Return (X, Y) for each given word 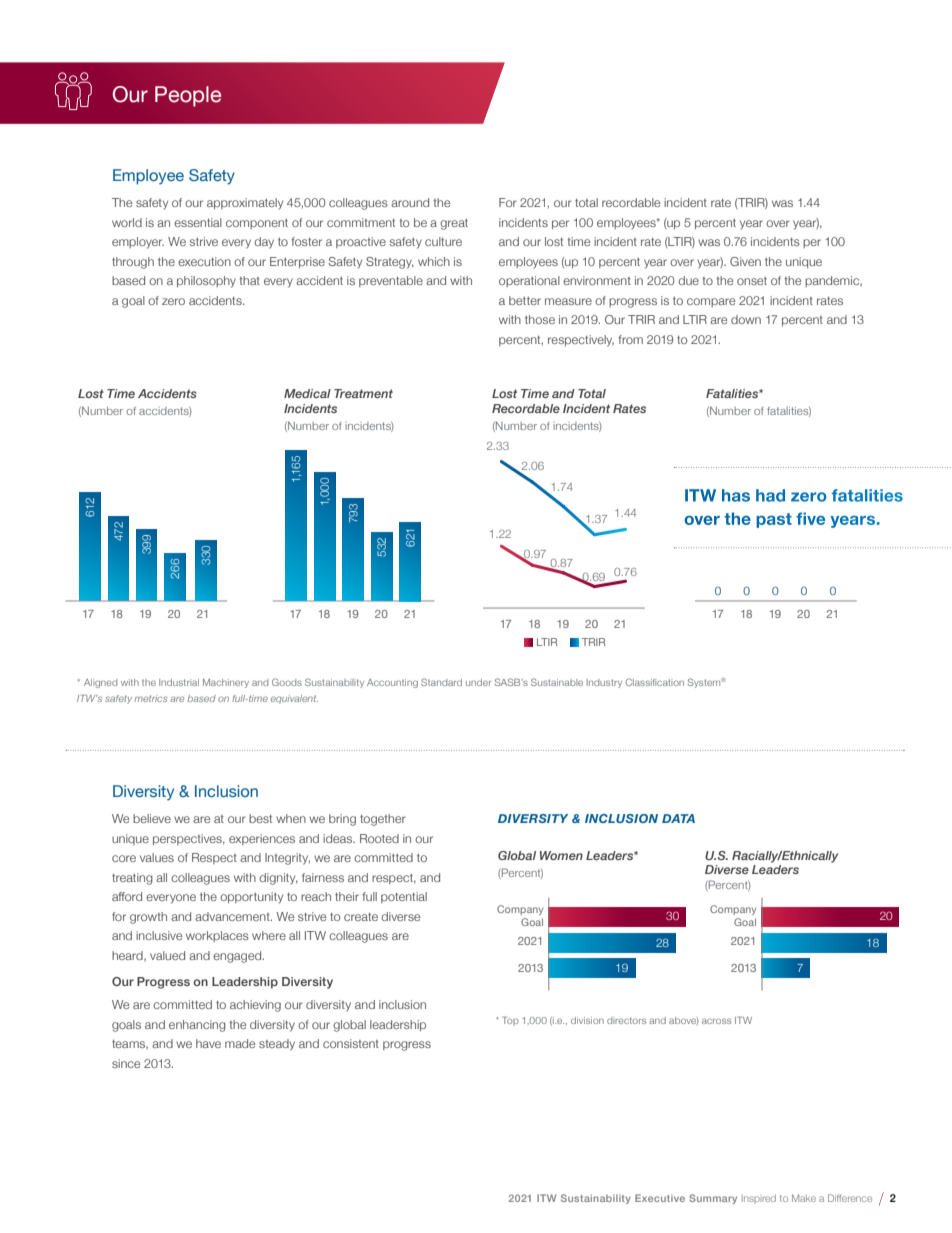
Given (745, 261)
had (770, 495)
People (188, 96)
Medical (307, 393)
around (410, 202)
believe (152, 818)
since (126, 1063)
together (383, 820)
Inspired (759, 1199)
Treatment (363, 393)
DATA (678, 818)
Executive (660, 1198)
